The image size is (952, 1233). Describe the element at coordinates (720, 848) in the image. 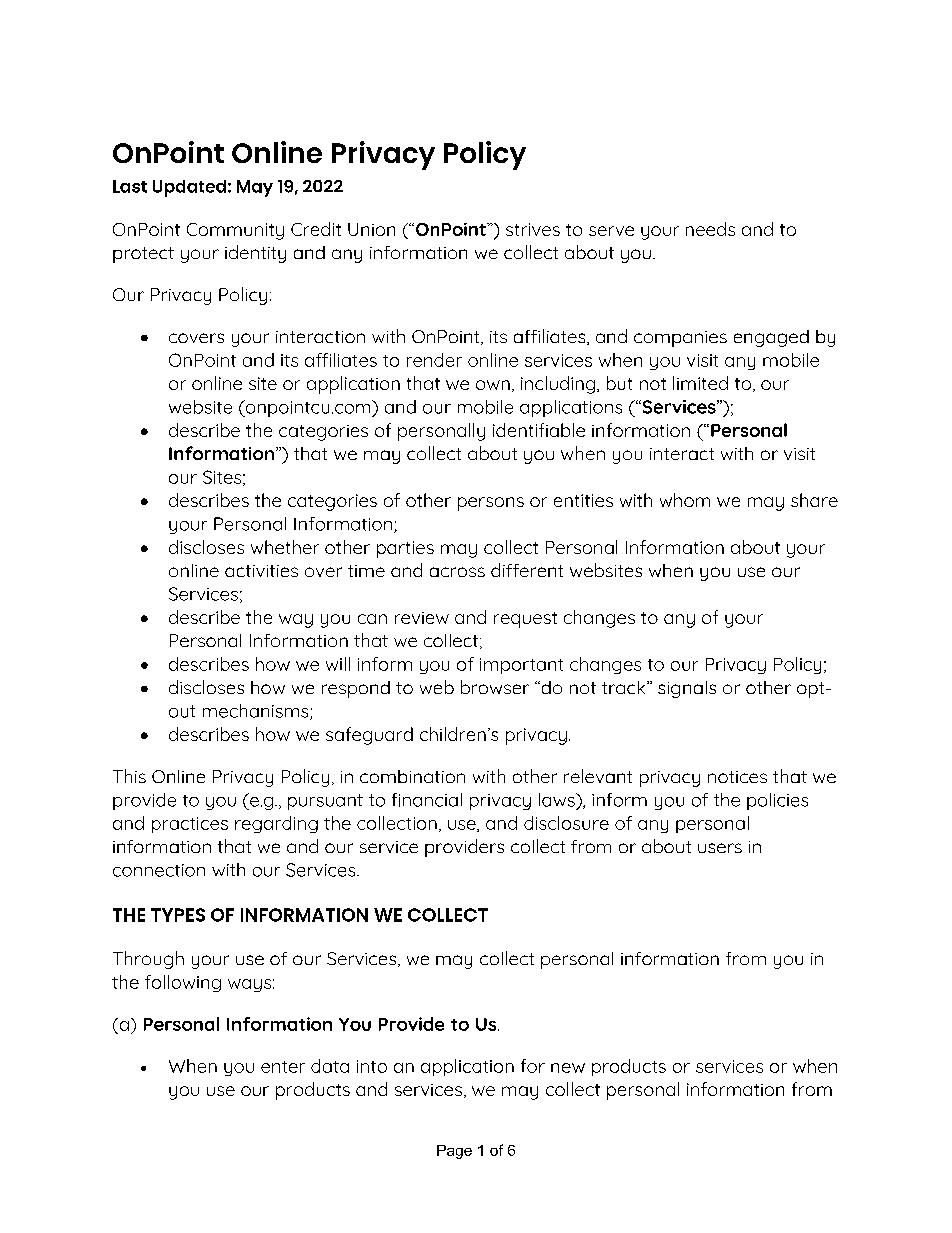

I see `users` at that location.
